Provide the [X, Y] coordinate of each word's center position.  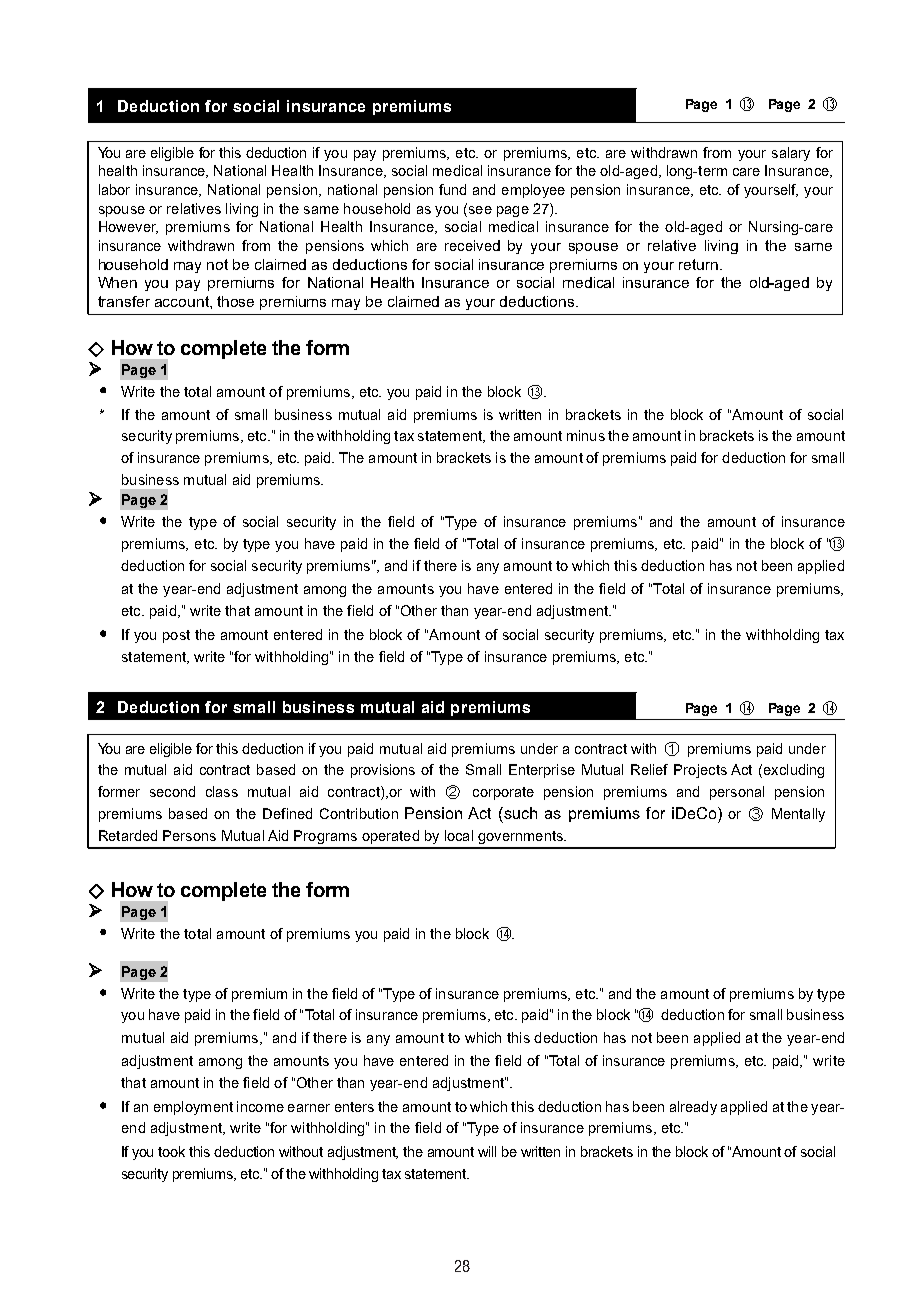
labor [114, 189]
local [459, 835]
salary [791, 154]
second [172, 791]
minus [586, 435]
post [176, 636]
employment [193, 1108]
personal [737, 793]
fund [452, 189]
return [700, 264]
